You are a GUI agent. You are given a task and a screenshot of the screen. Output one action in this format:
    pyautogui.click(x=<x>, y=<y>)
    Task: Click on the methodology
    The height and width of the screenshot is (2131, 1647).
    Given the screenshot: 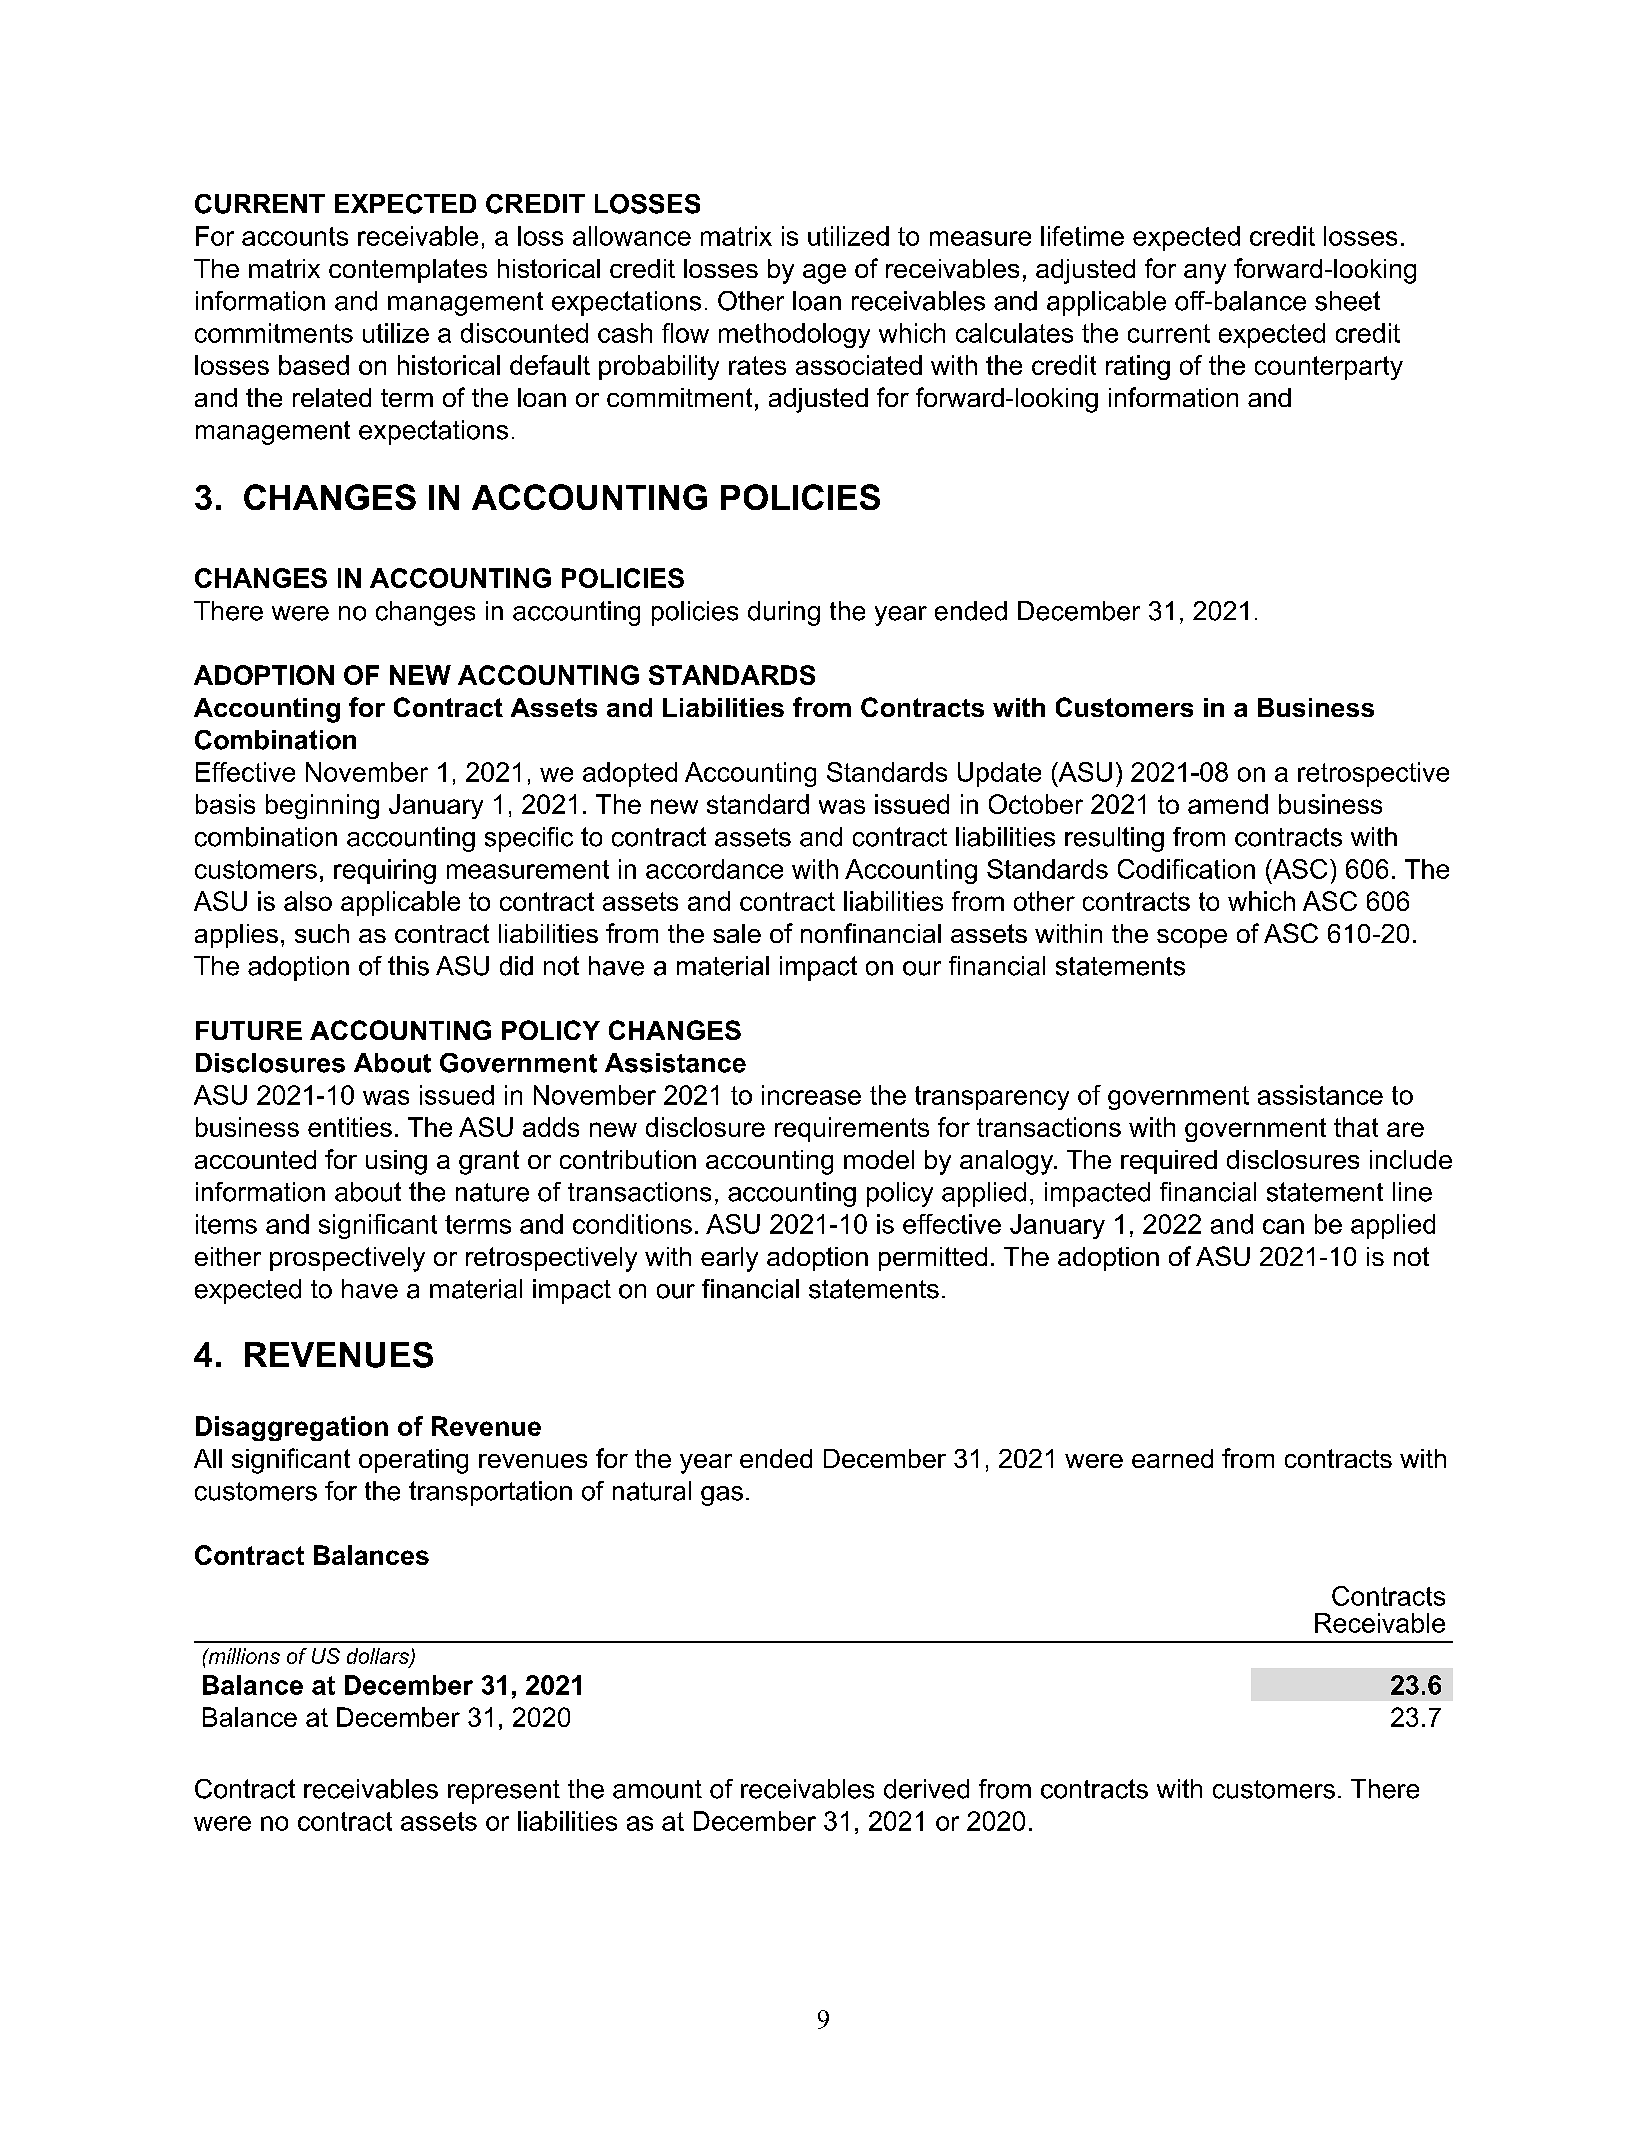 What is the action you would take?
    pyautogui.click(x=794, y=335)
